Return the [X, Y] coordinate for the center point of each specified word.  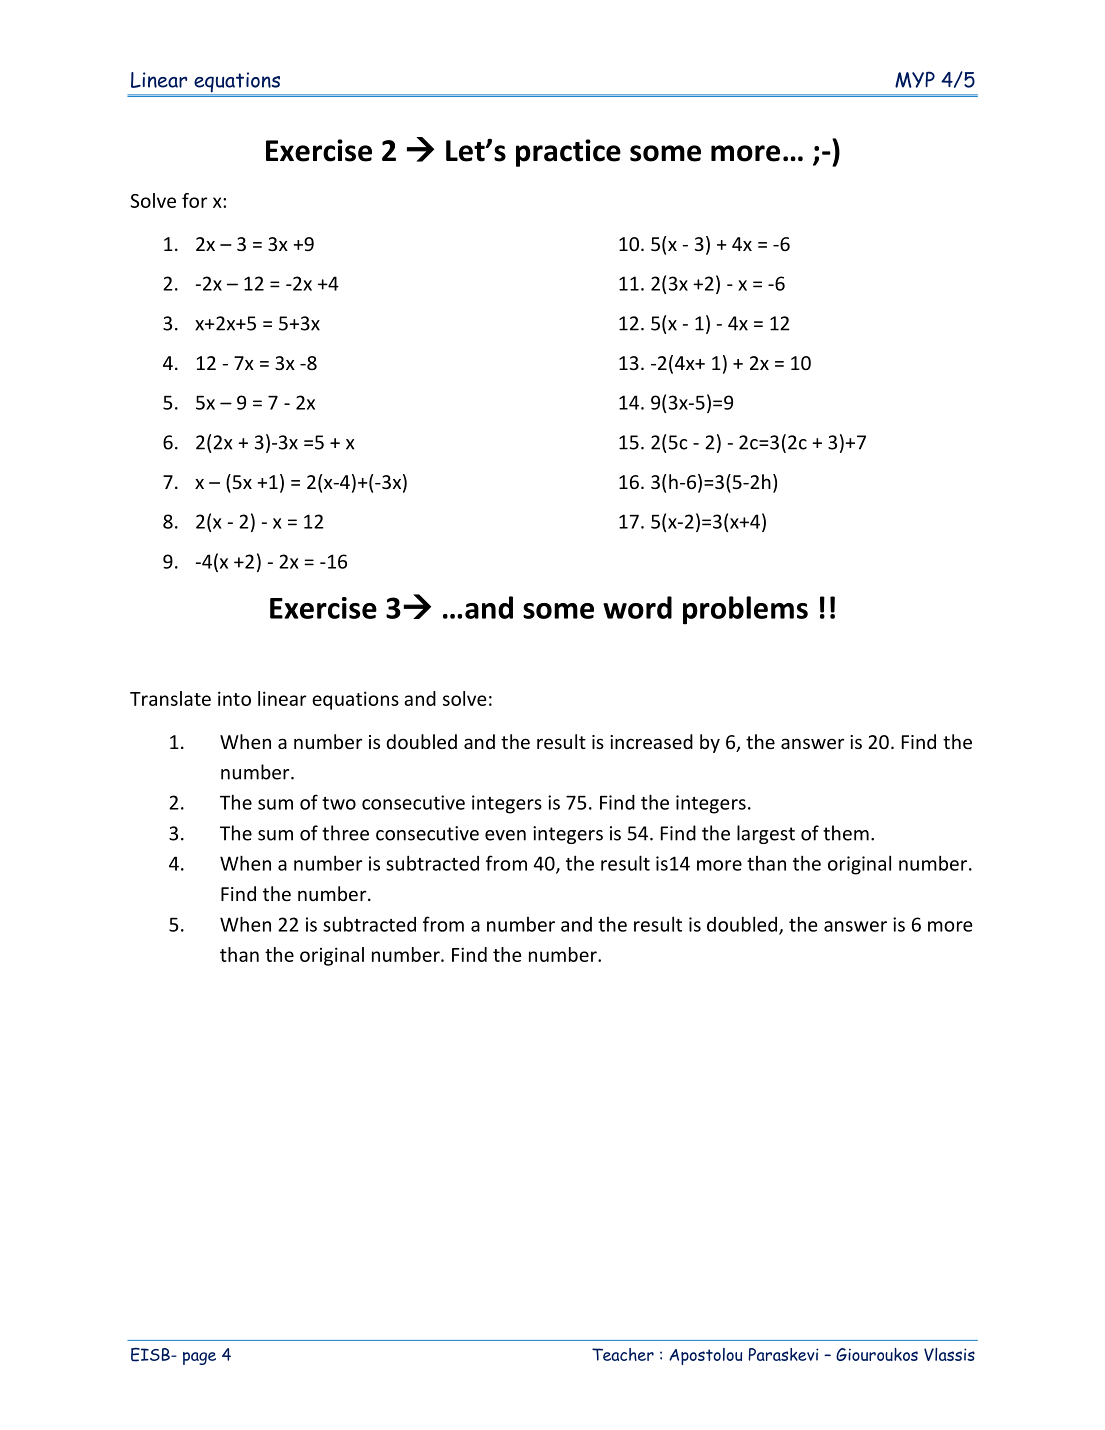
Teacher [623, 1354]
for [194, 200]
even [505, 835]
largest [766, 834]
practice [568, 153]
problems [745, 610]
